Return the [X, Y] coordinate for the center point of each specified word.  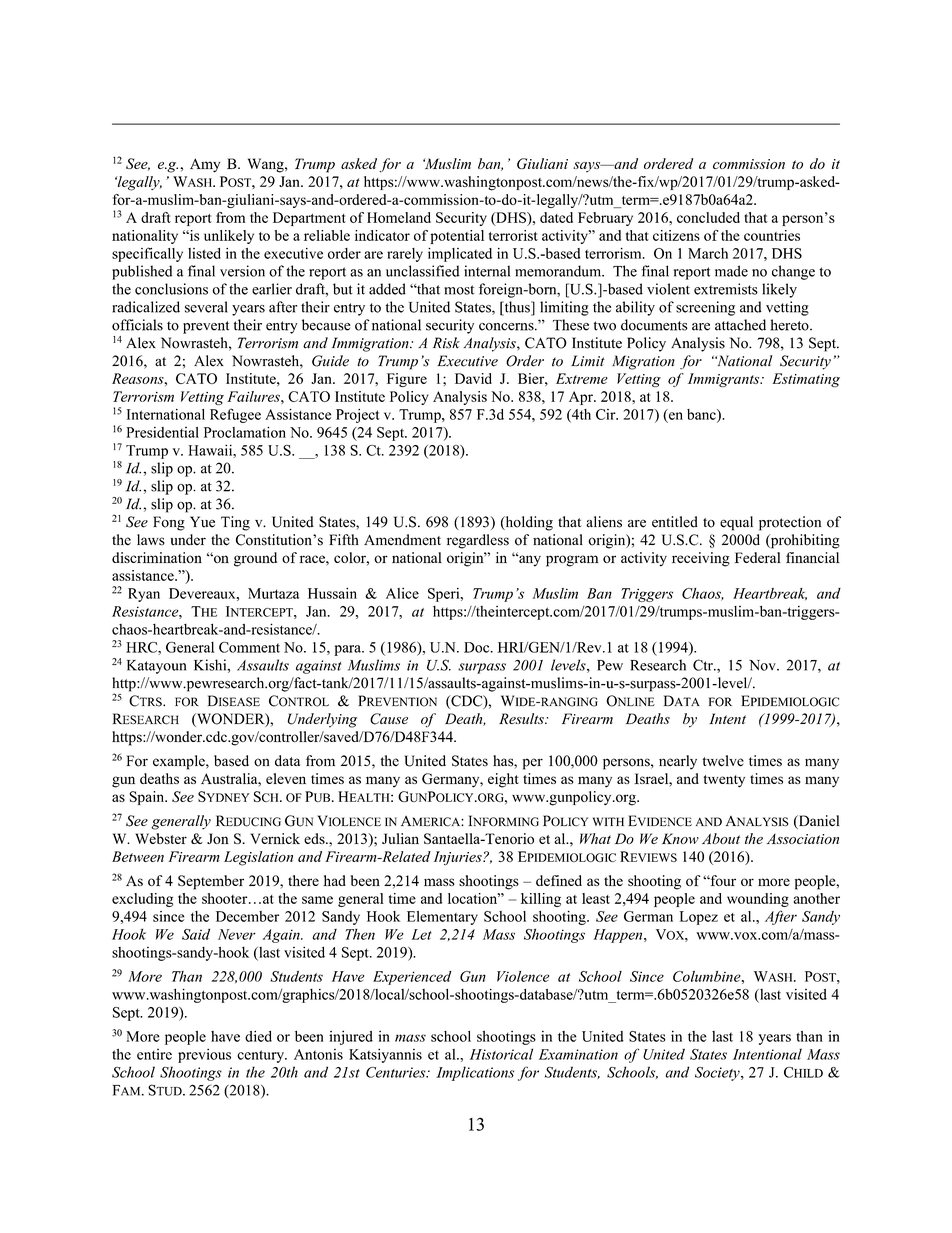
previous [204, 1055]
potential [457, 237]
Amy [205, 165]
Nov [763, 665]
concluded [708, 217]
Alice [402, 593]
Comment [249, 647]
